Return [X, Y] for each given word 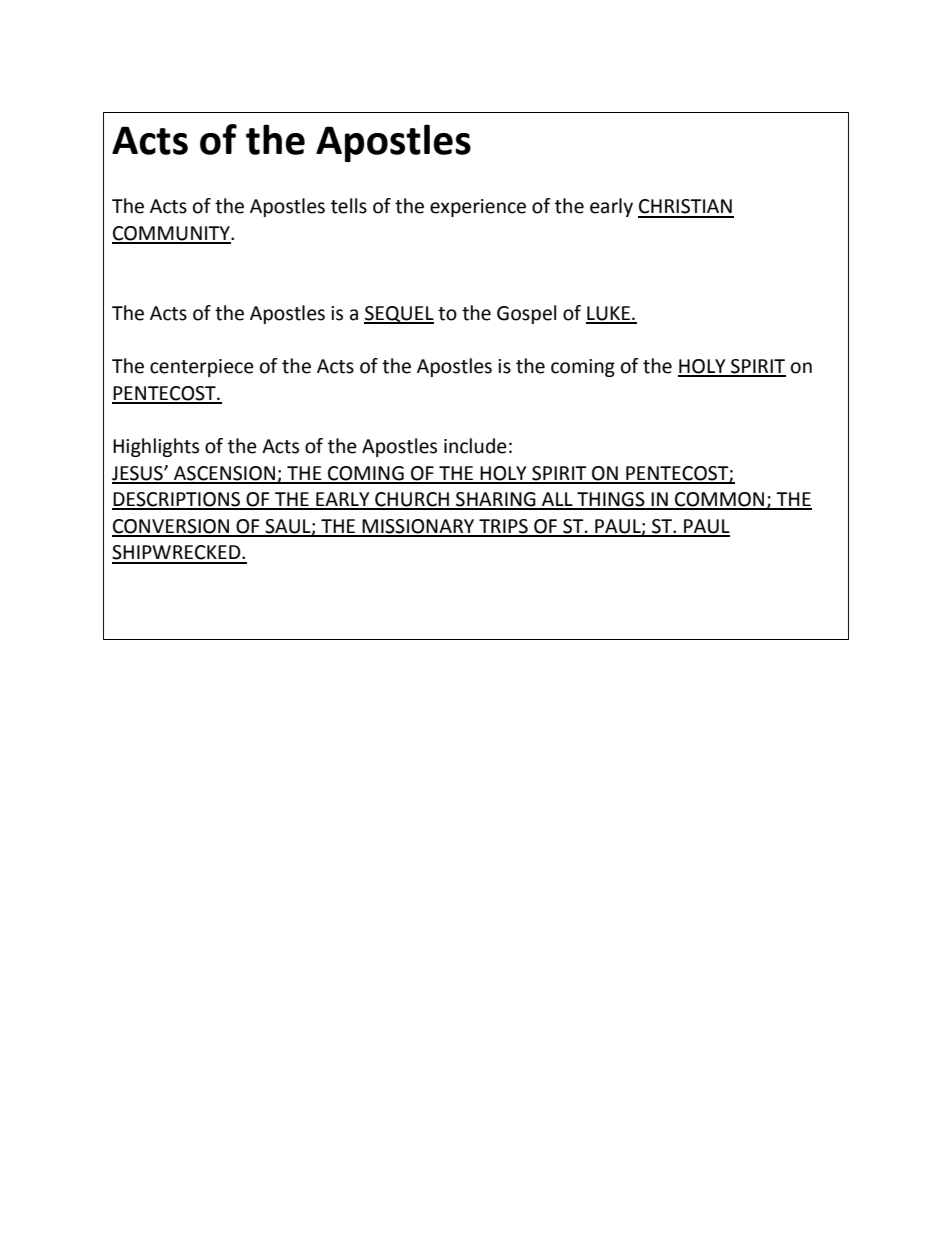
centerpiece [202, 368]
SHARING [496, 500]
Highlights [156, 447]
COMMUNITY [172, 234]
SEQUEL [399, 315]
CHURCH [412, 500]
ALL [557, 500]
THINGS [611, 500]
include [475, 446]
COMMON [720, 500]
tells [349, 206]
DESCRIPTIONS [177, 500]
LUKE [609, 314]
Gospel [526, 314]
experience [478, 208]
